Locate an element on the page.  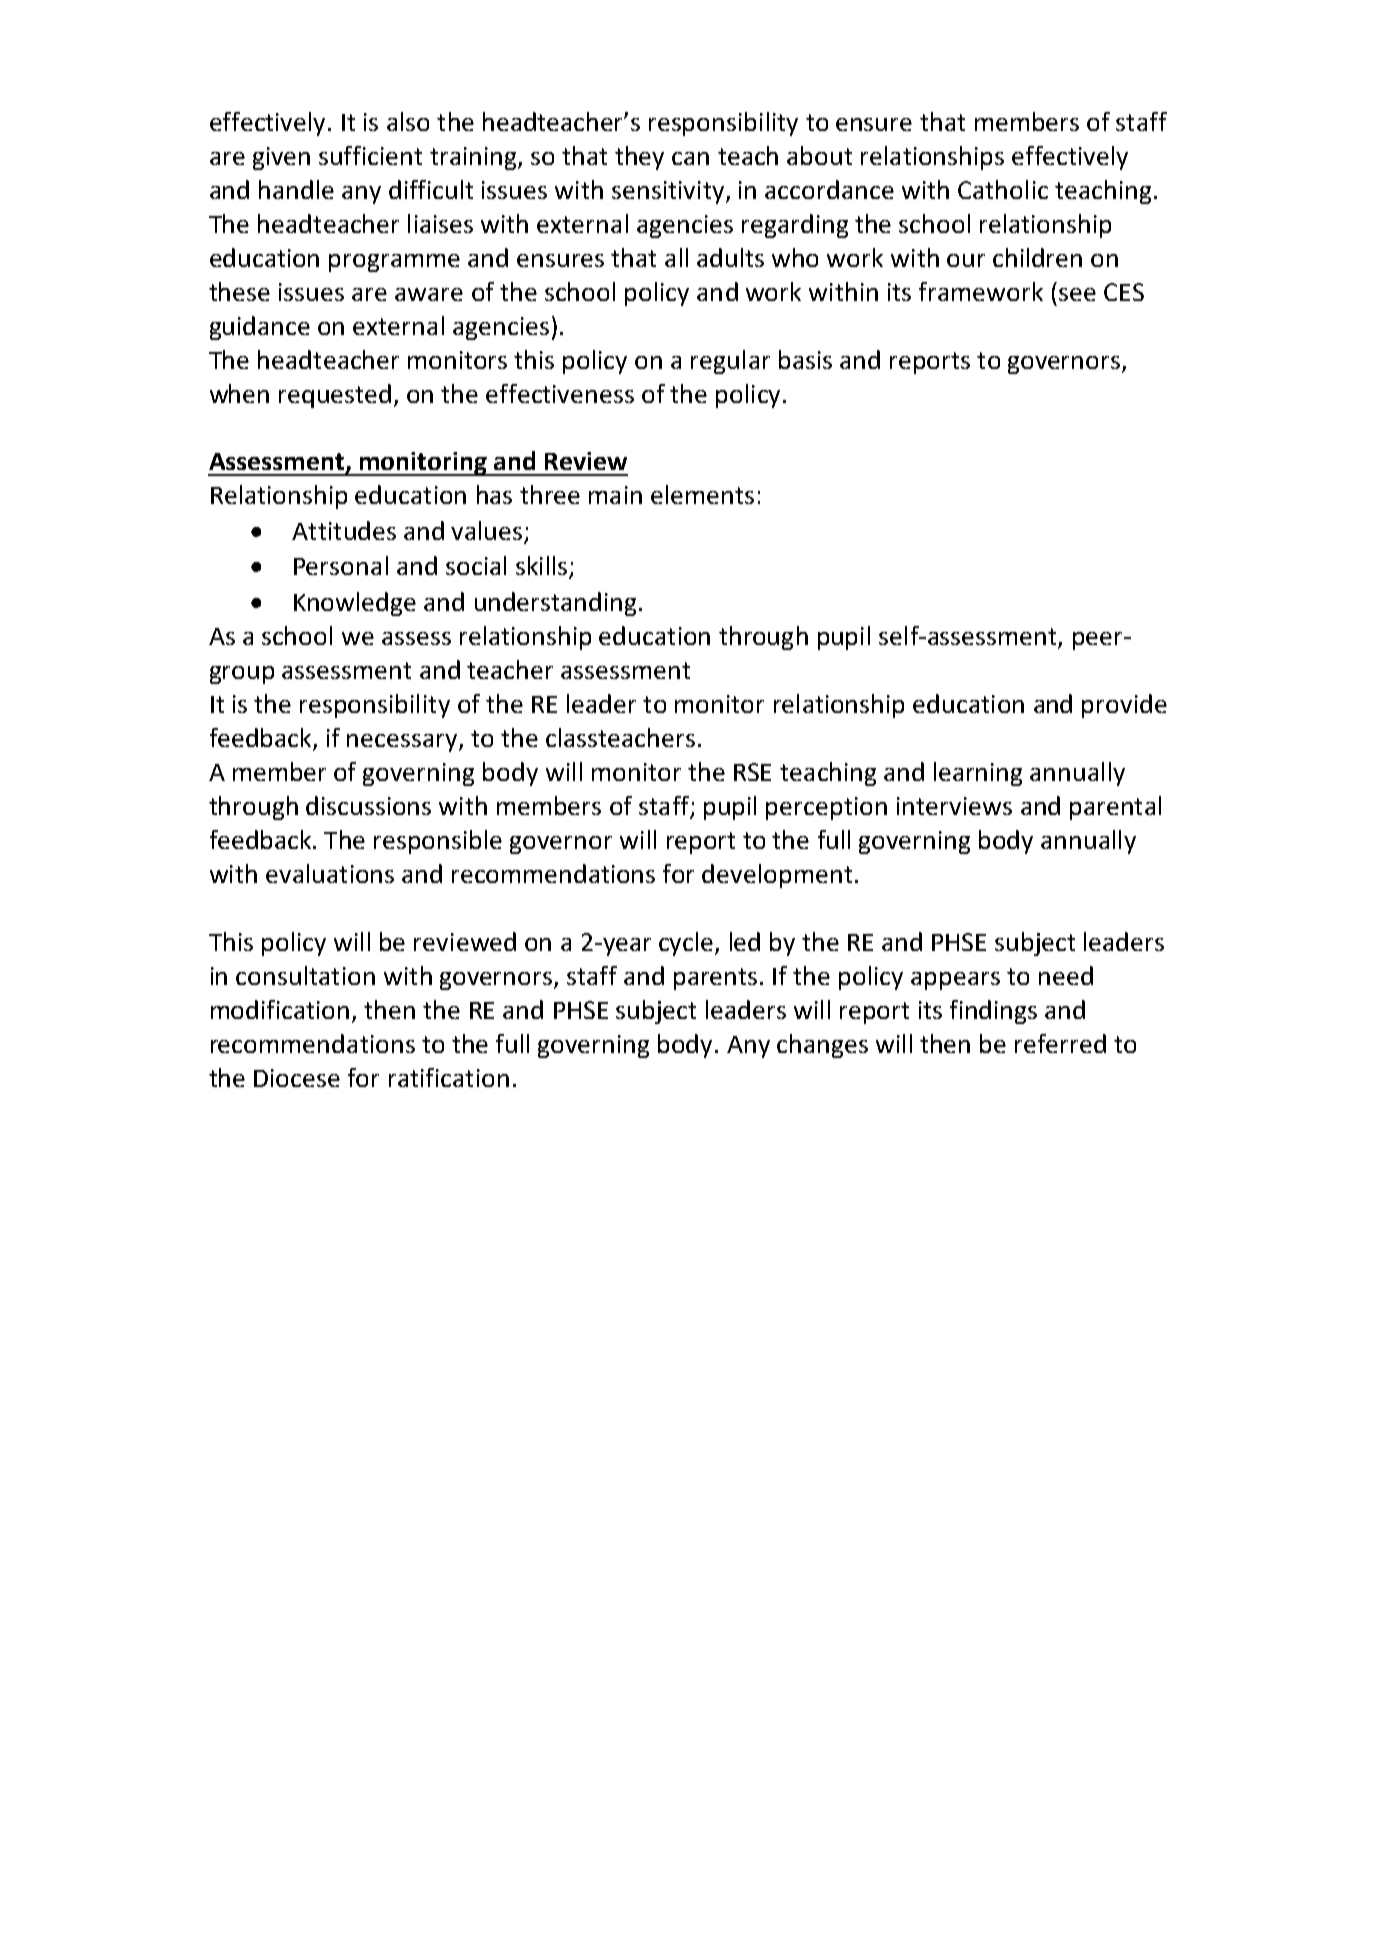
Knowledge is located at coordinates (355, 604).
